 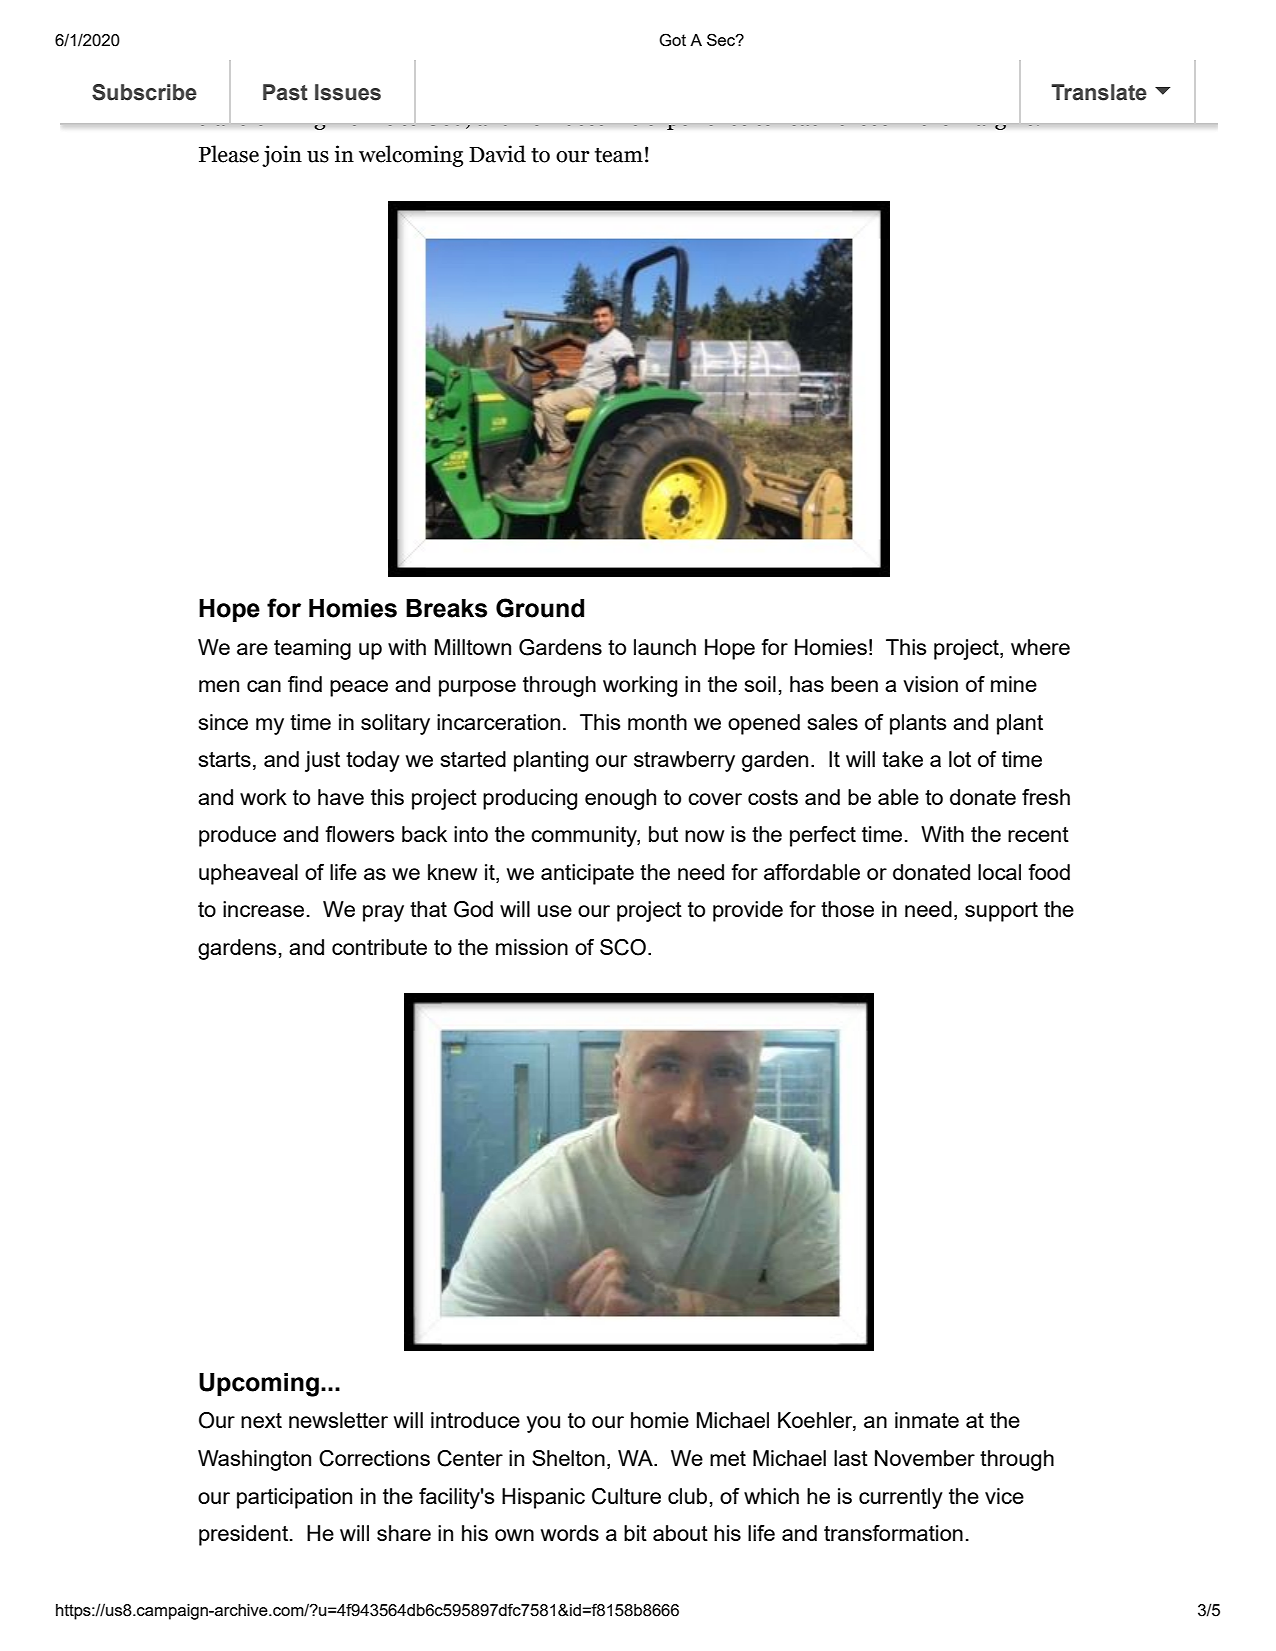 What do you see at coordinates (543, 1424) in the screenshot?
I see `you` at bounding box center [543, 1424].
